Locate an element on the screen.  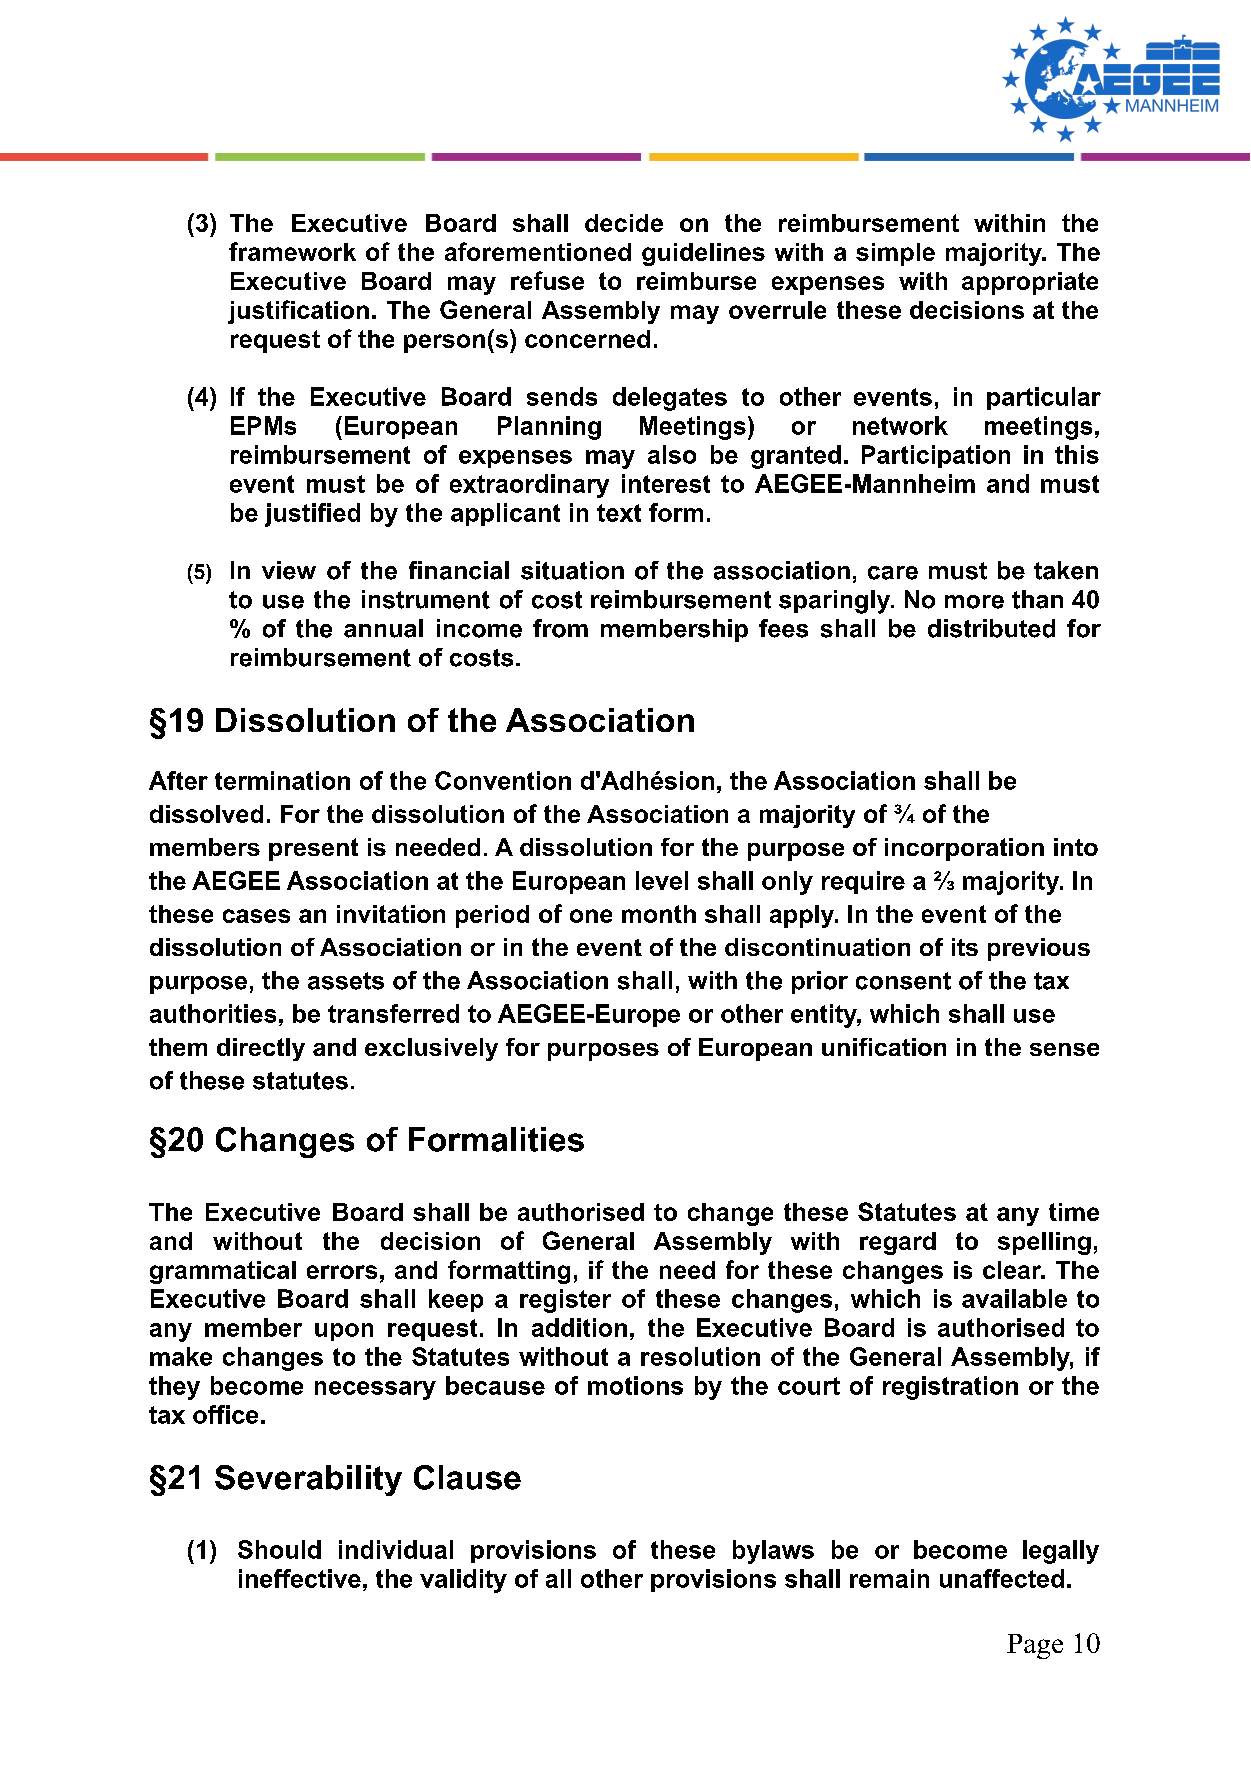
its is located at coordinates (965, 947).
